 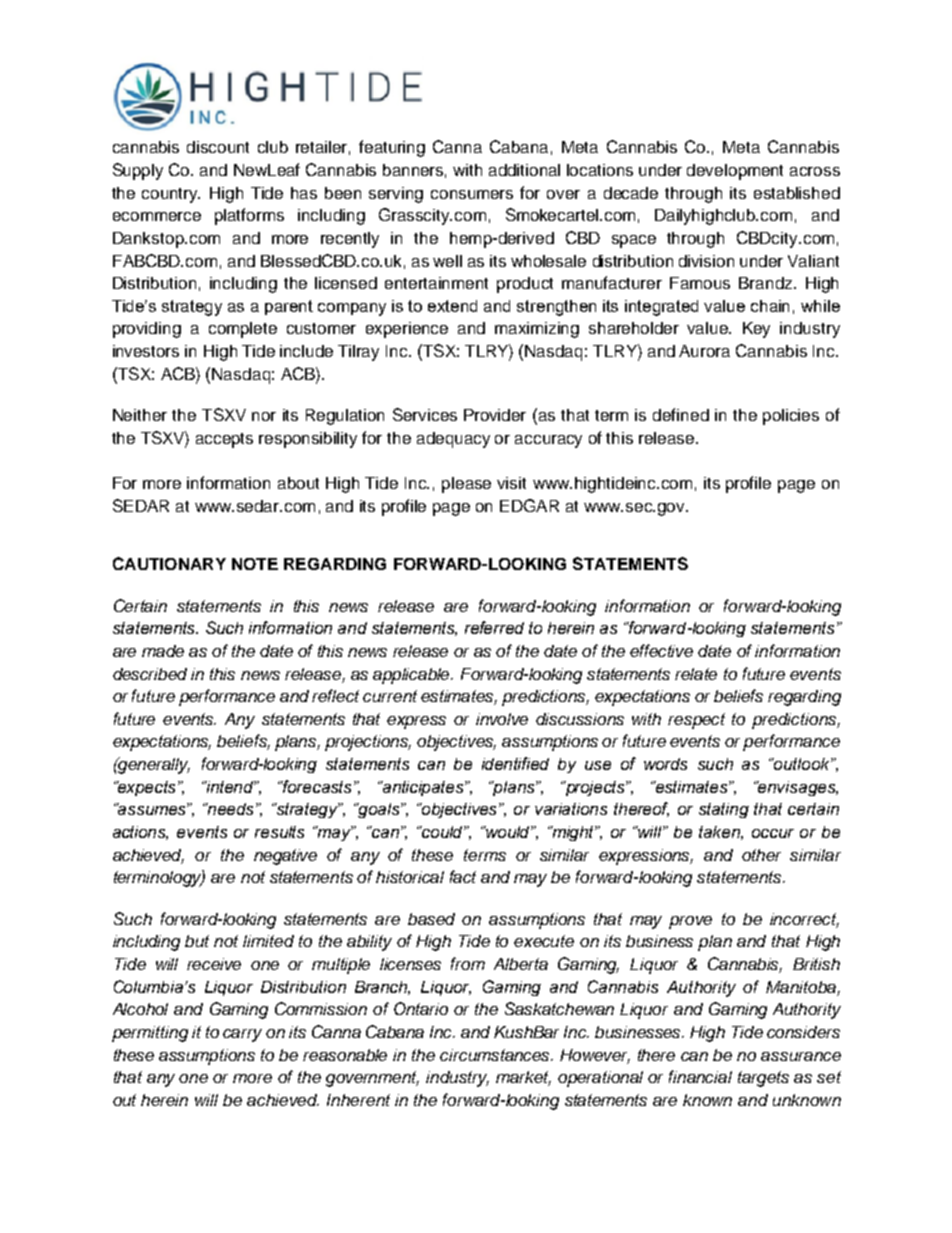 What do you see at coordinates (735, 172) in the screenshot?
I see `development` at bounding box center [735, 172].
